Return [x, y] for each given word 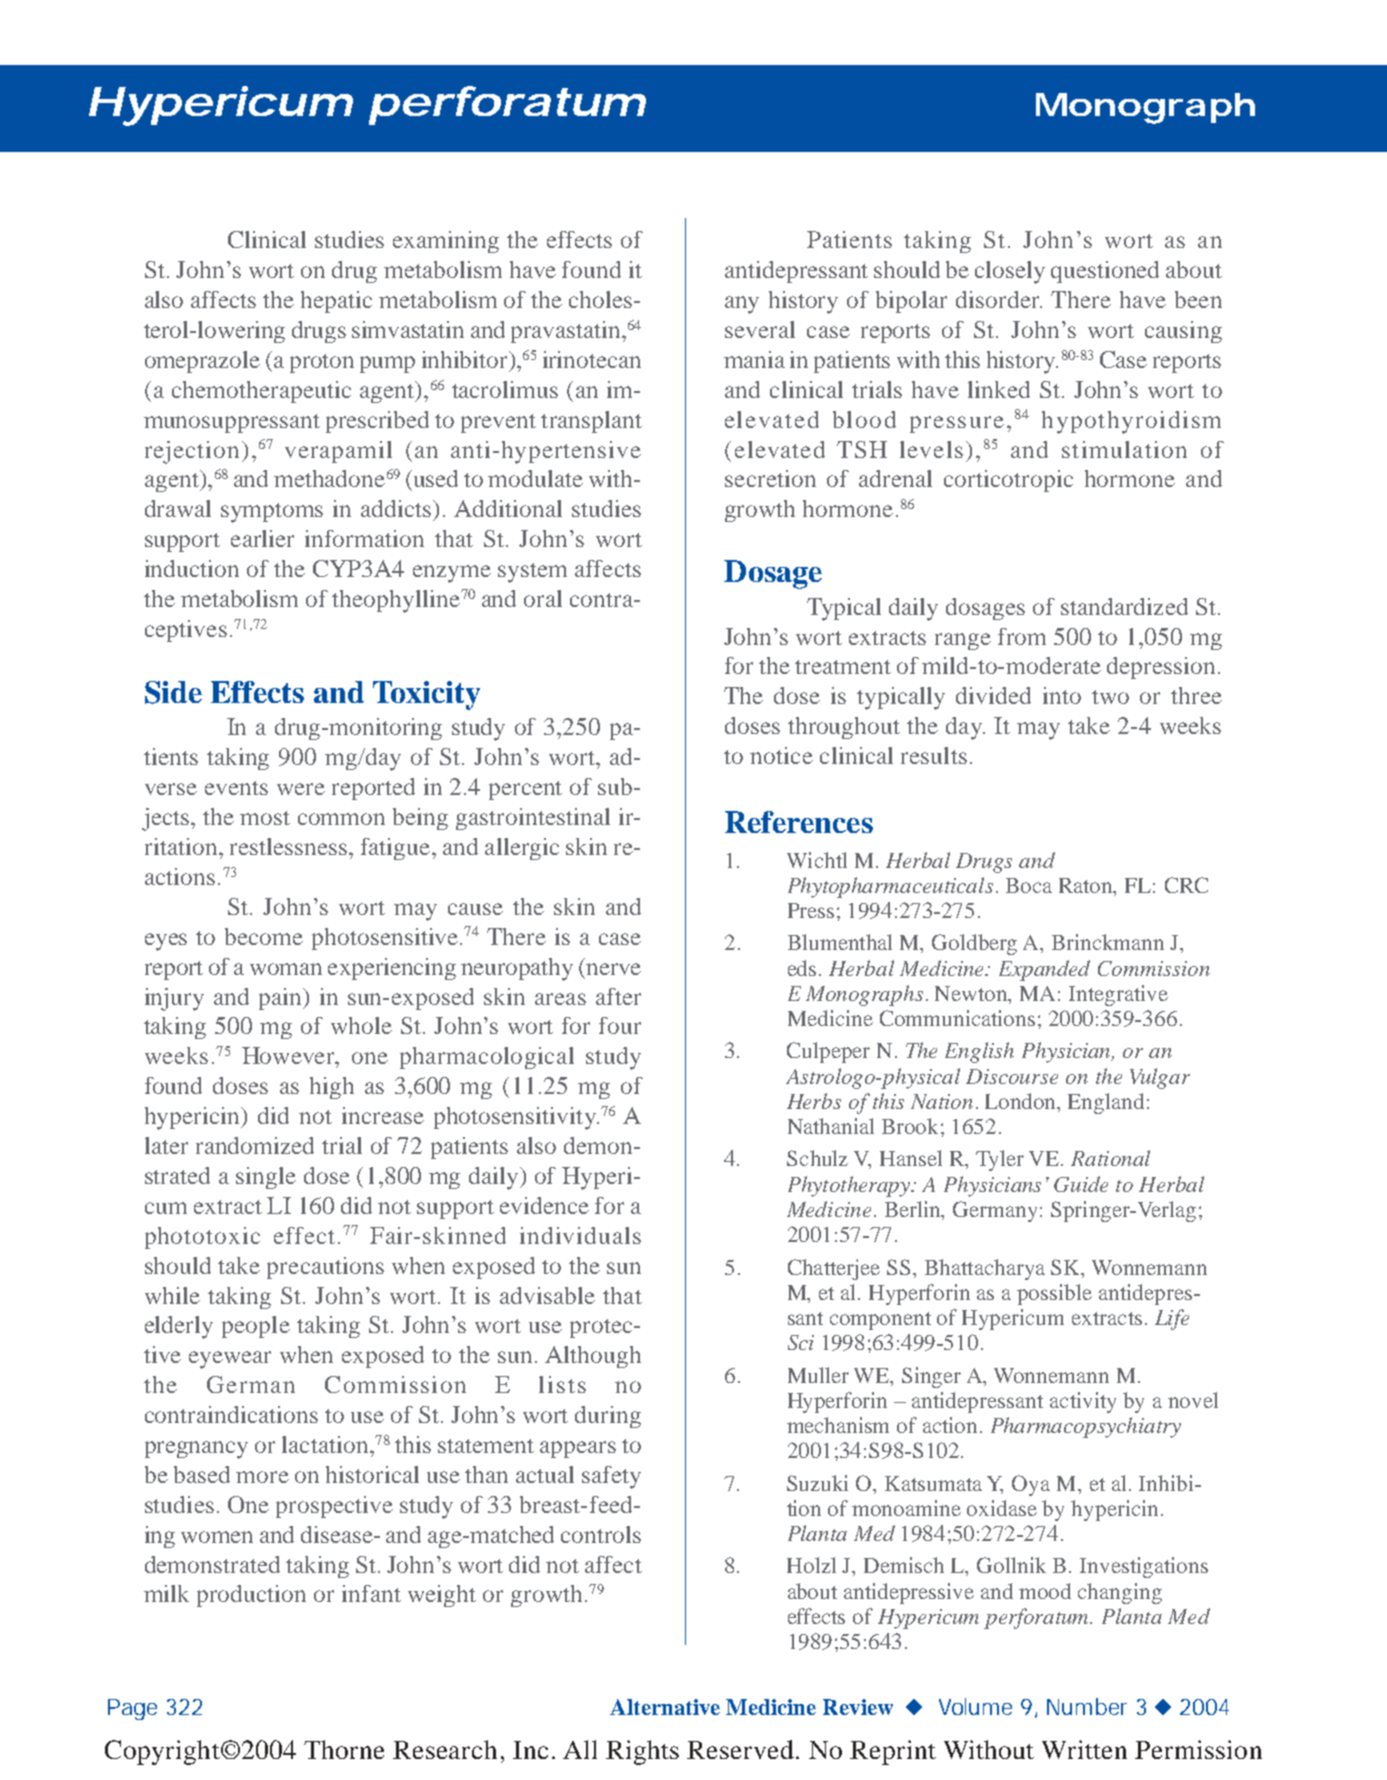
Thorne [344, 1749]
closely [1010, 272]
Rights [642, 1752]
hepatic [336, 302]
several [760, 329]
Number [1087, 1706]
